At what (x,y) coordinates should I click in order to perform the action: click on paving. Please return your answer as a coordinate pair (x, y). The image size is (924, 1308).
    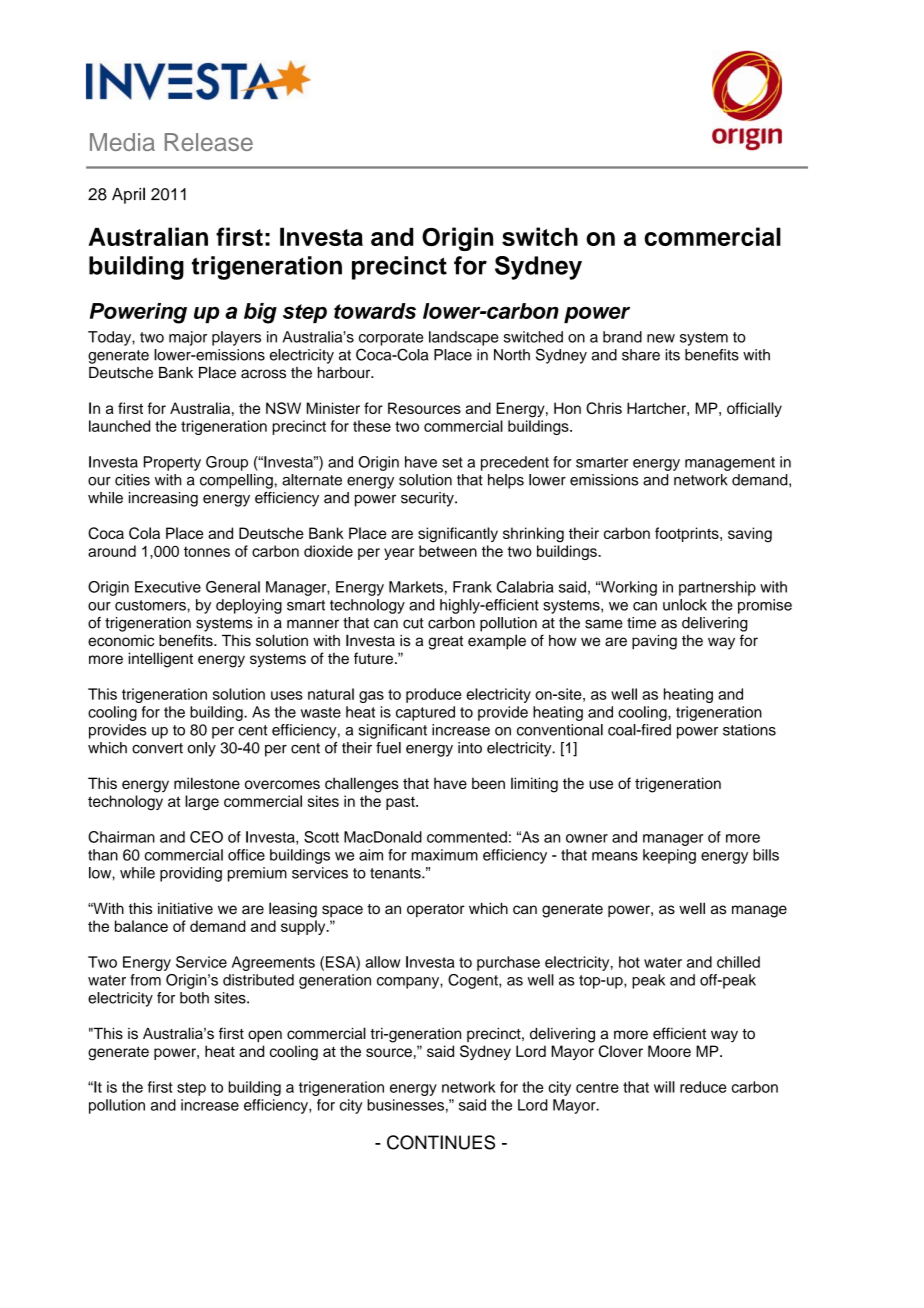
    Looking at the image, I should click on (654, 642).
